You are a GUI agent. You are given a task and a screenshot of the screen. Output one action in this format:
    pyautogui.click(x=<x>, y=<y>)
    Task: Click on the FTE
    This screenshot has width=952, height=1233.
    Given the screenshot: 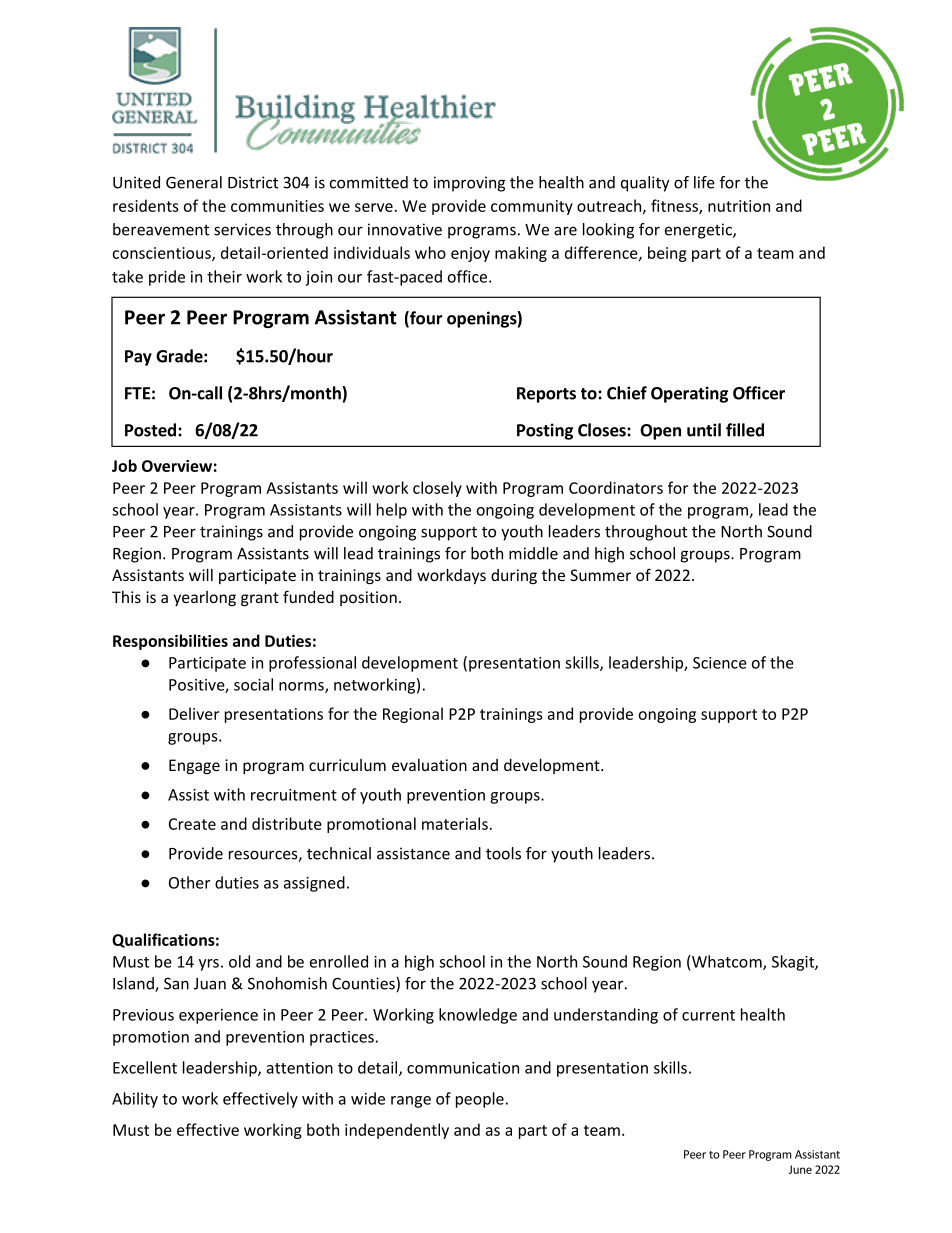 What is the action you would take?
    pyautogui.click(x=137, y=393)
